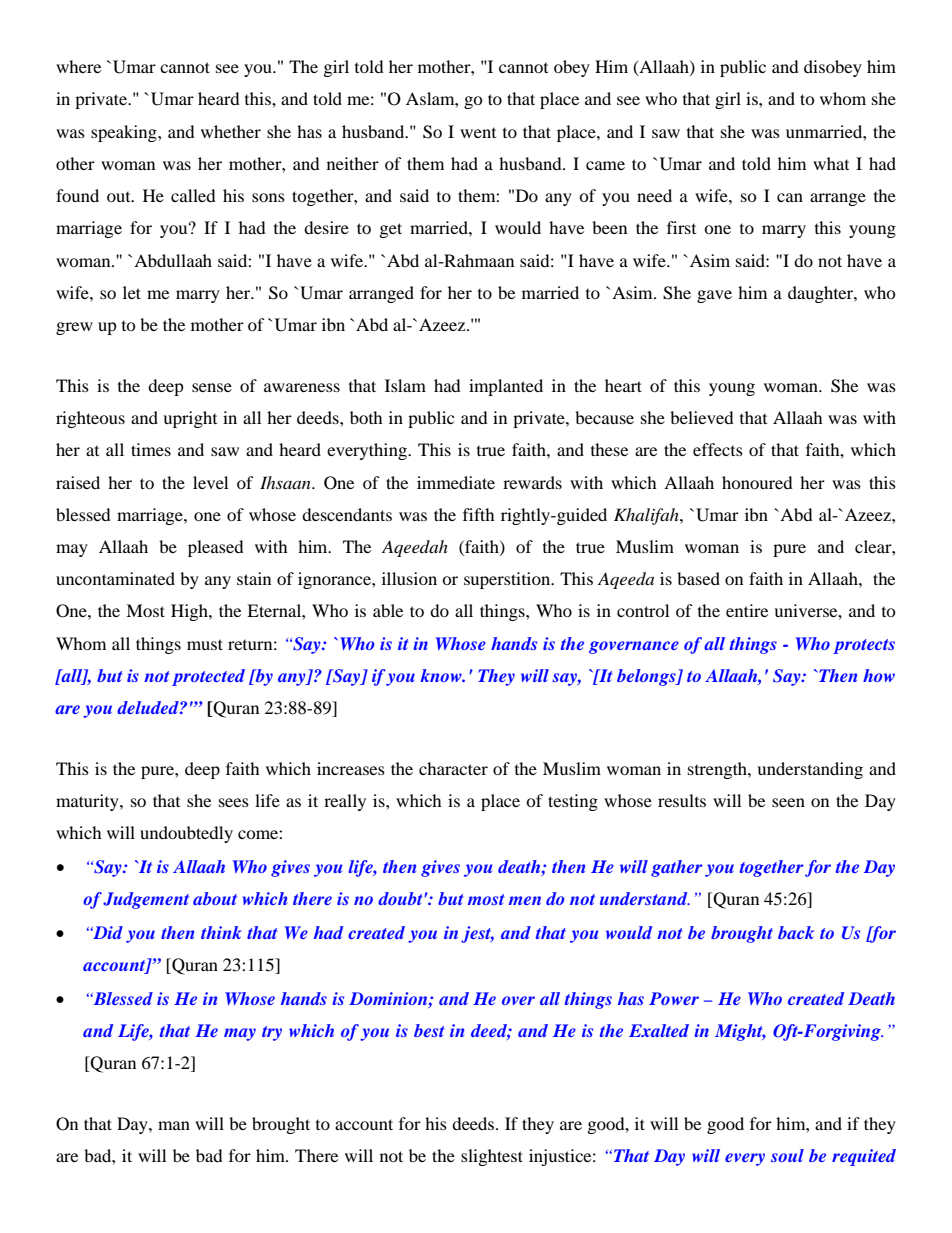  Describe the element at coordinates (125, 133) in the screenshot. I see `speaking` at that location.
